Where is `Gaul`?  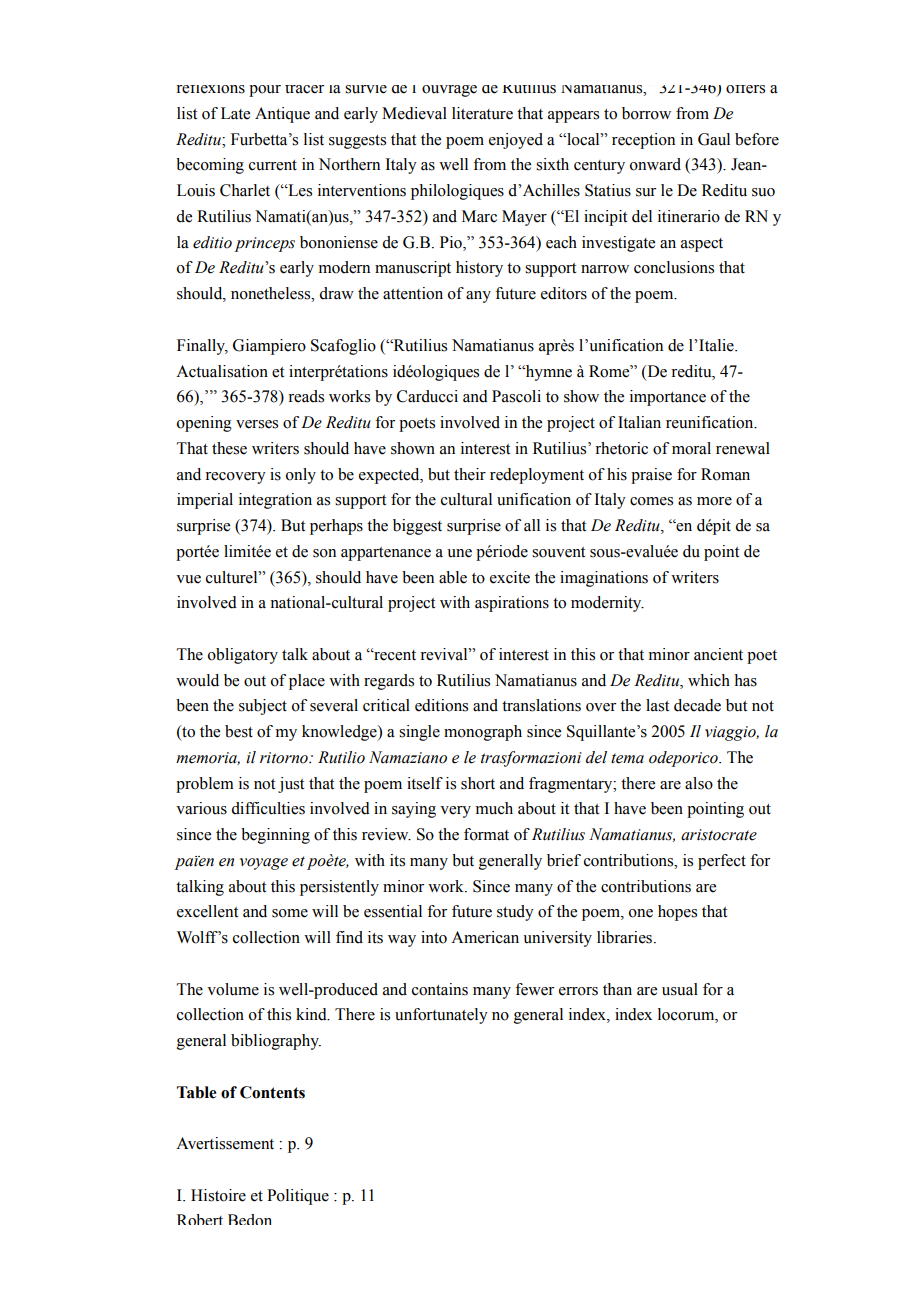
Gaul is located at coordinates (714, 139).
